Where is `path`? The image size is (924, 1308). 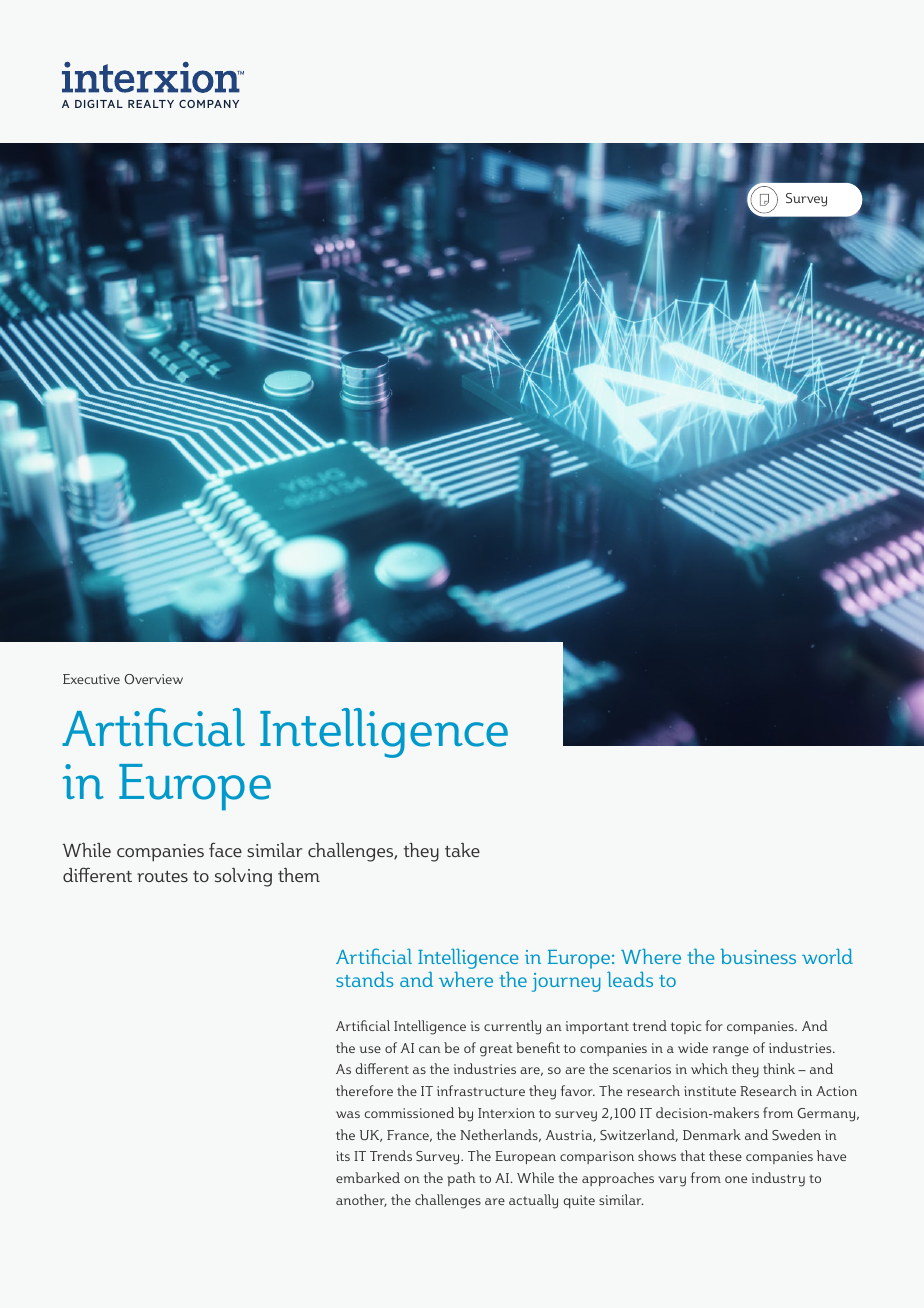
path is located at coordinates (462, 1179).
